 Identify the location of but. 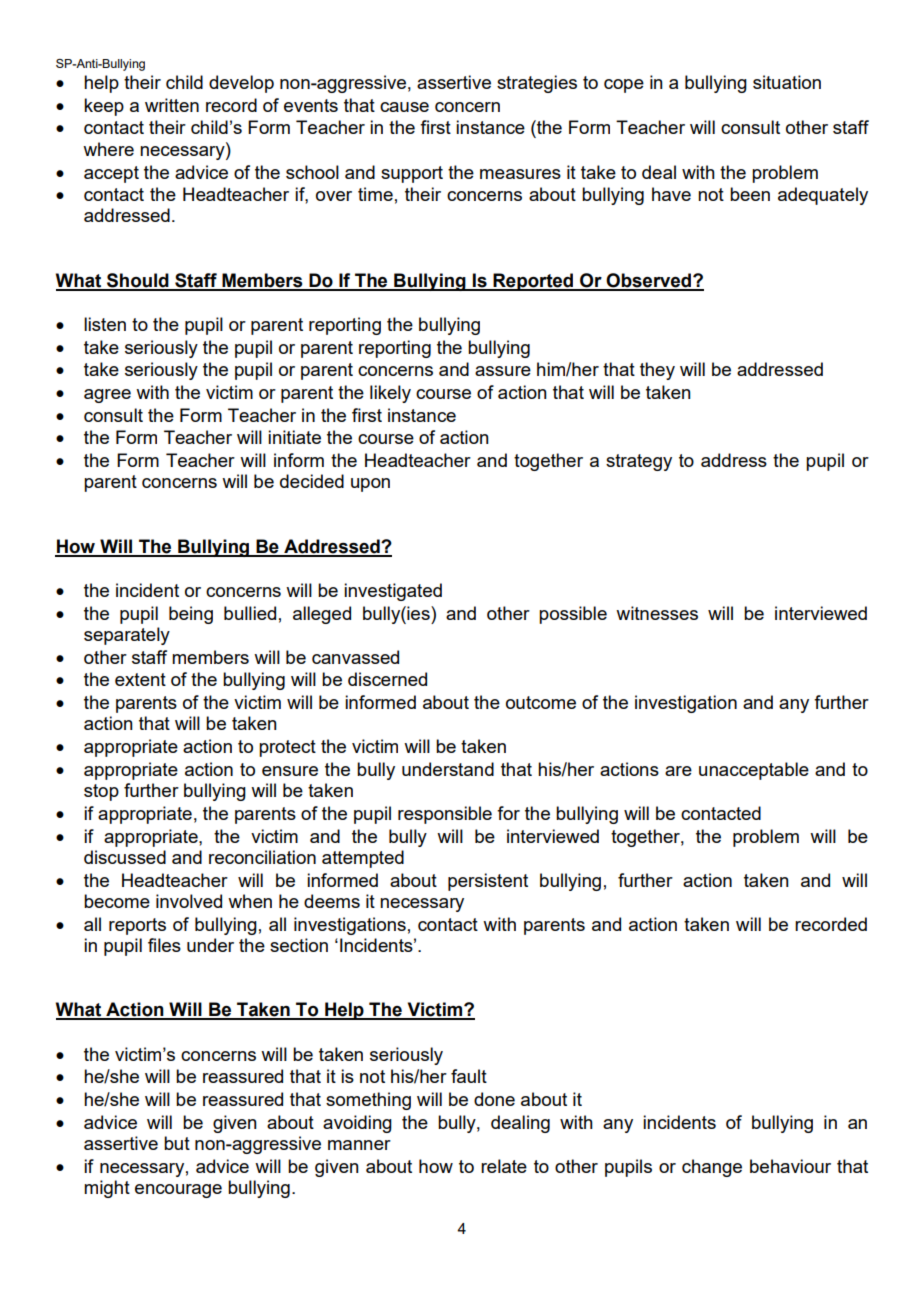
(177, 1143).
